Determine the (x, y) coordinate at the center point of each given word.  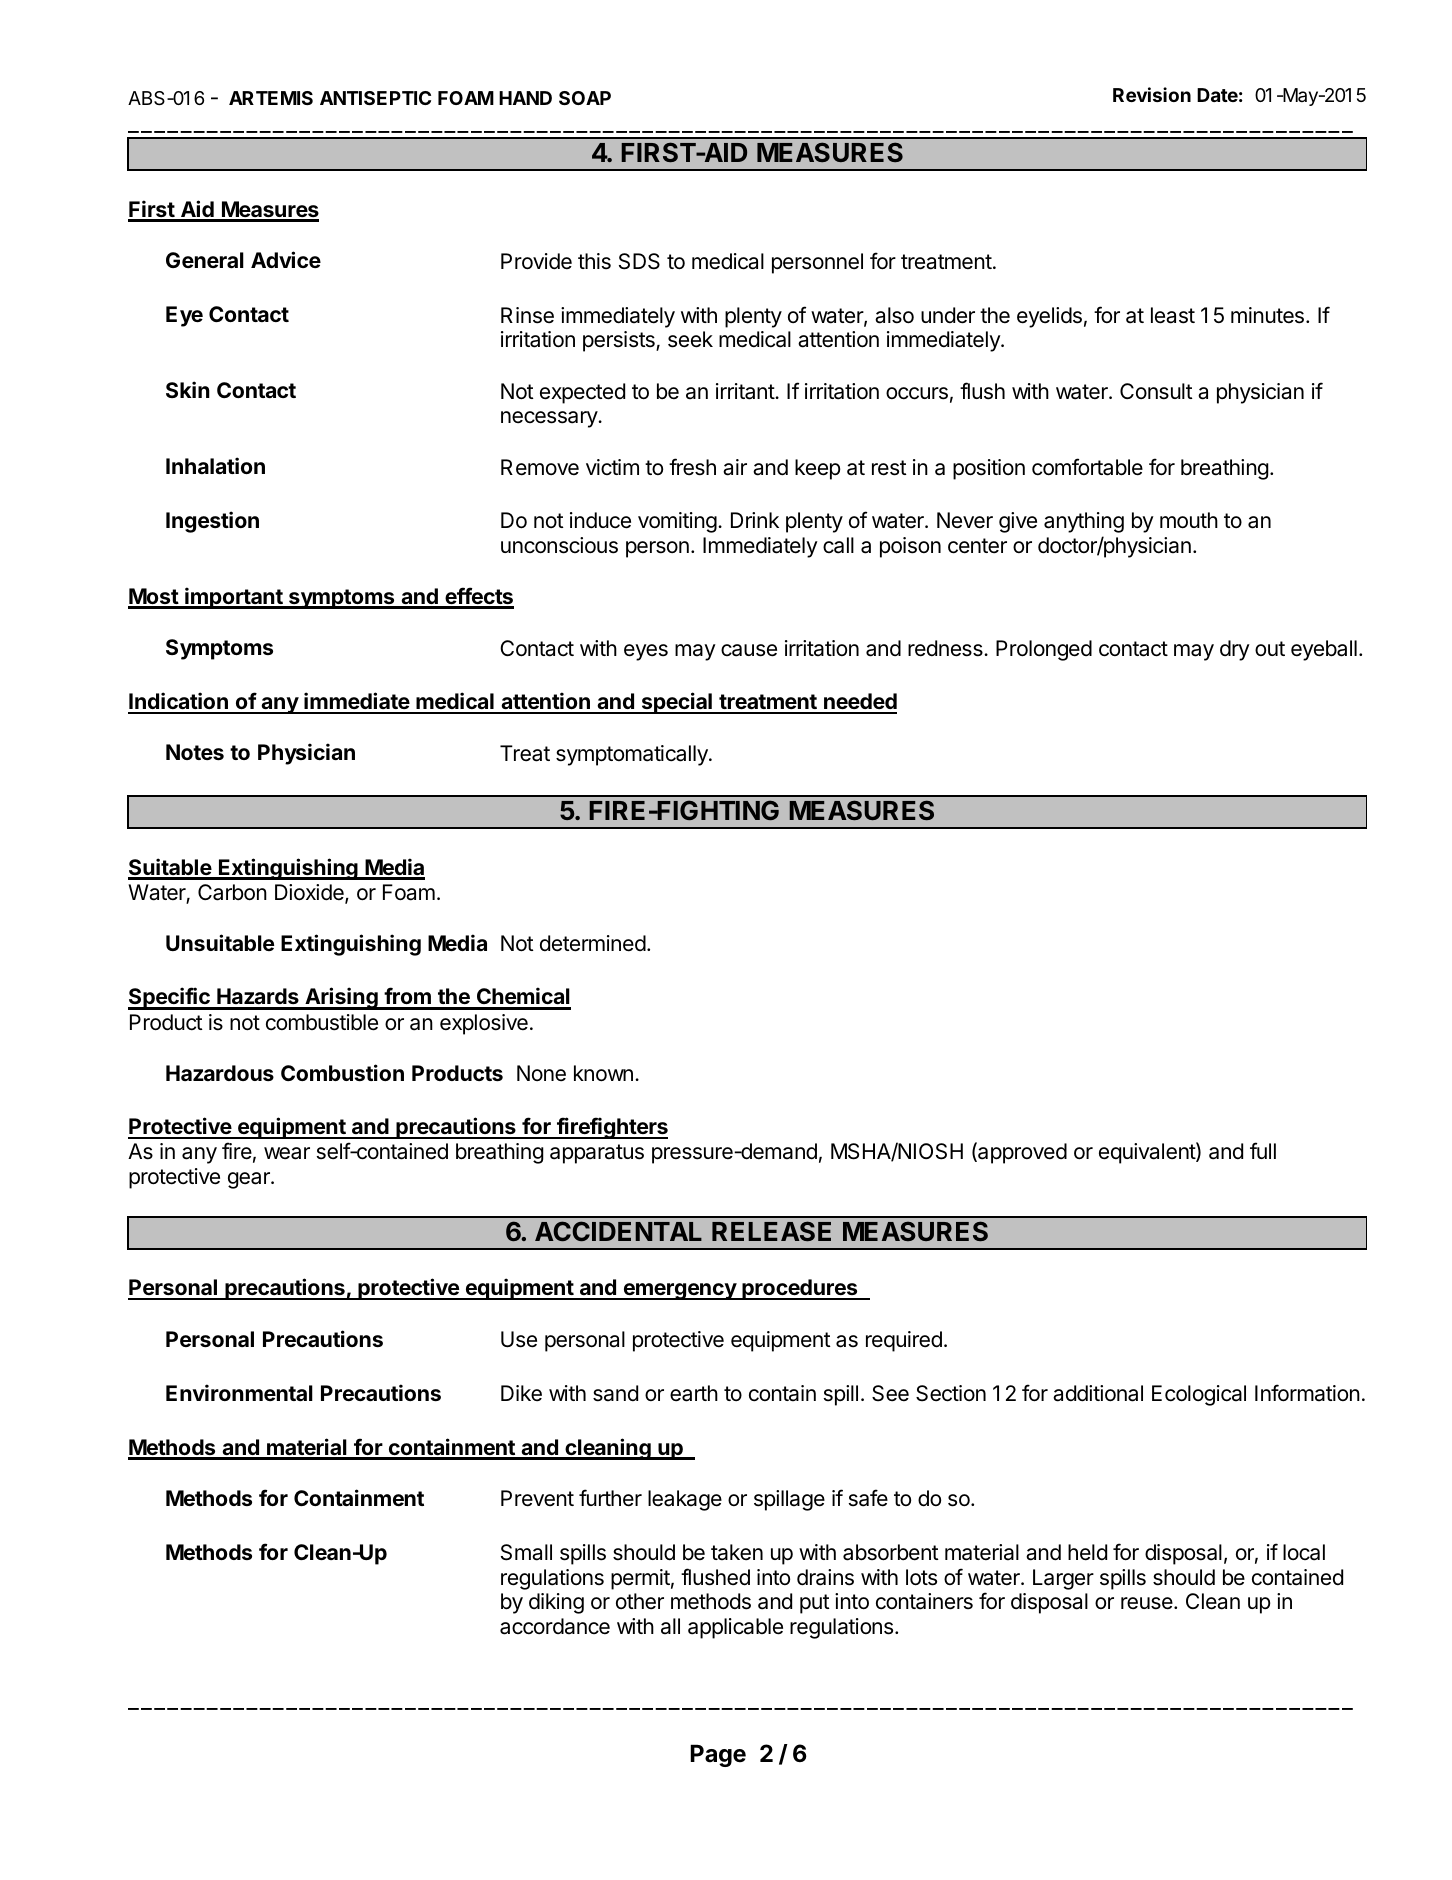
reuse (1148, 1603)
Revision (1152, 94)
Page (718, 1755)
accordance (555, 1626)
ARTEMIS (271, 98)
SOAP (585, 98)
